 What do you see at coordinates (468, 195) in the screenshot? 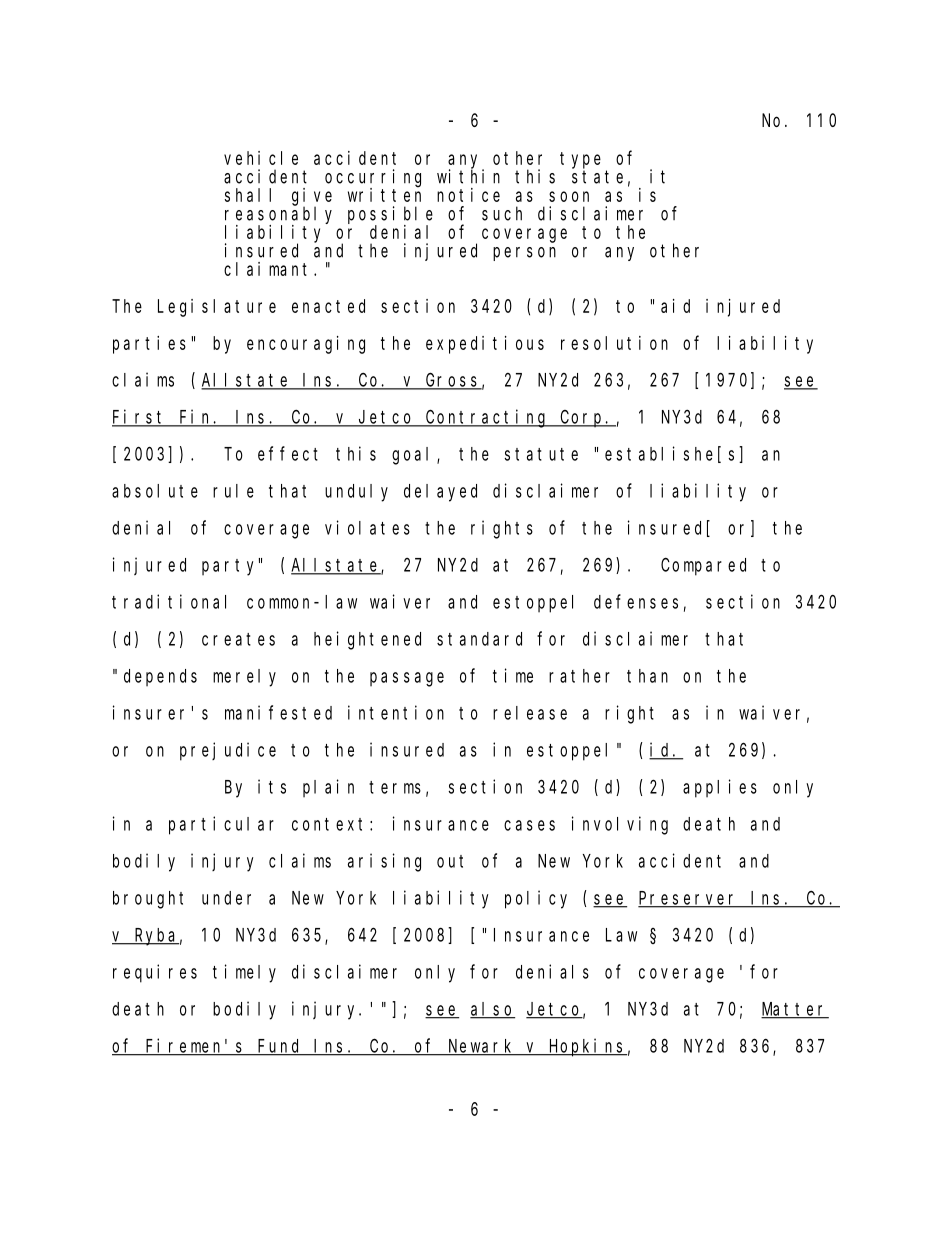
I see `notice` at bounding box center [468, 195].
